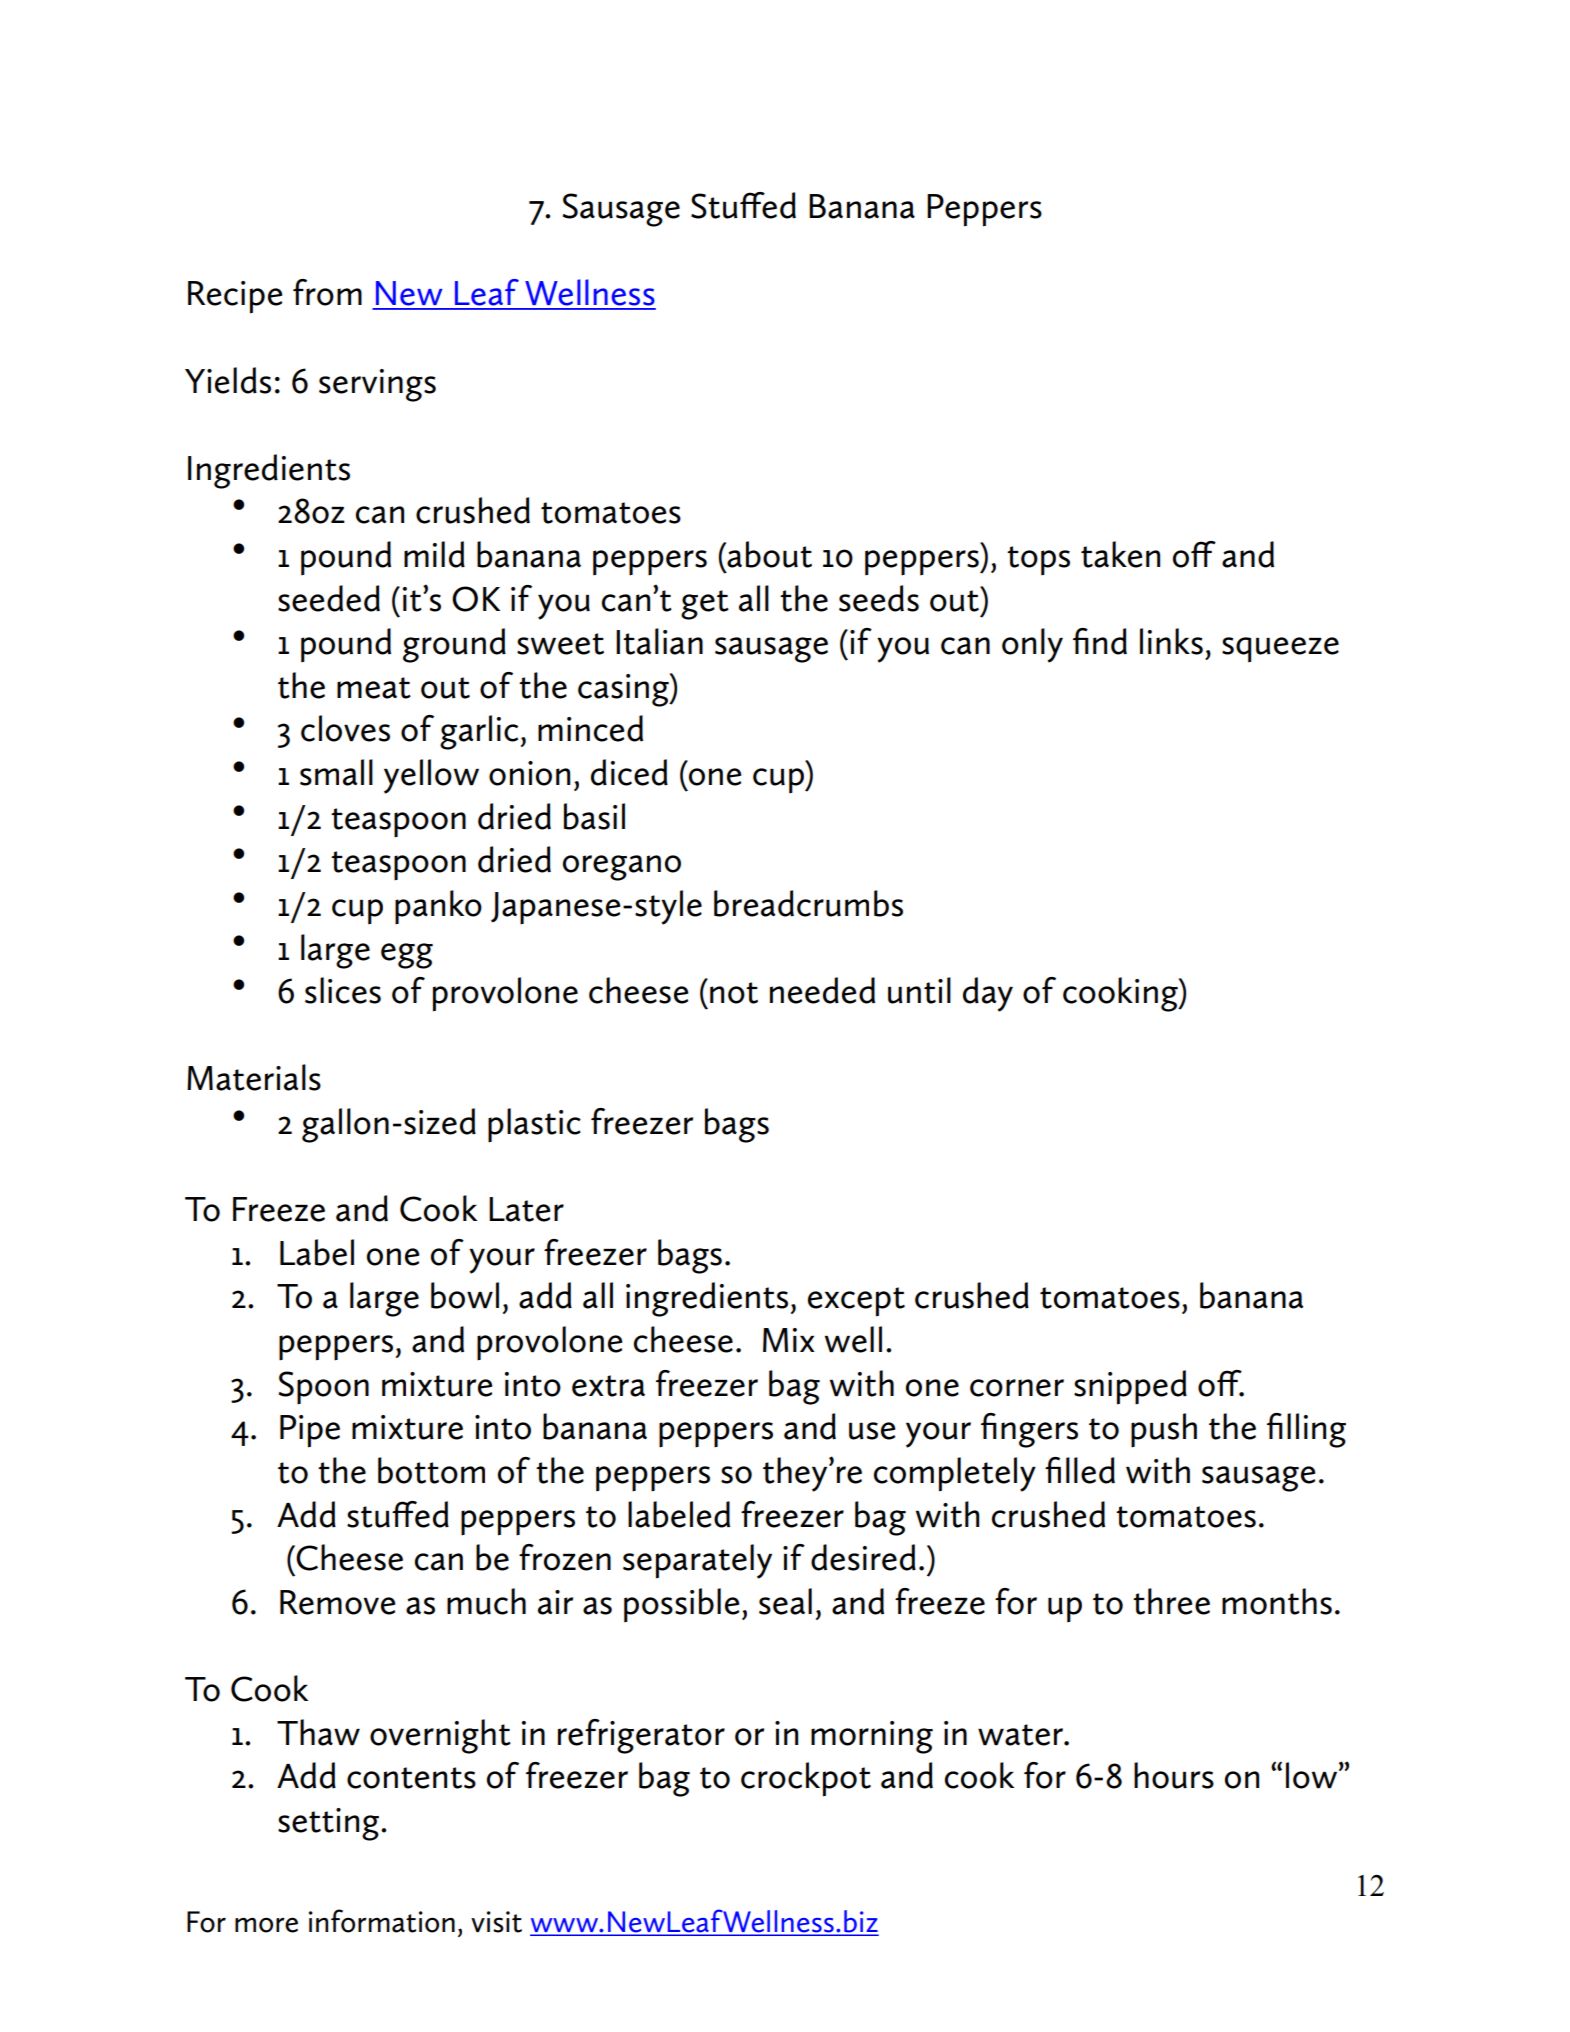 Image resolution: width=1570 pixels, height=2032 pixels. Describe the element at coordinates (1120, 554) in the image. I see `taken` at that location.
